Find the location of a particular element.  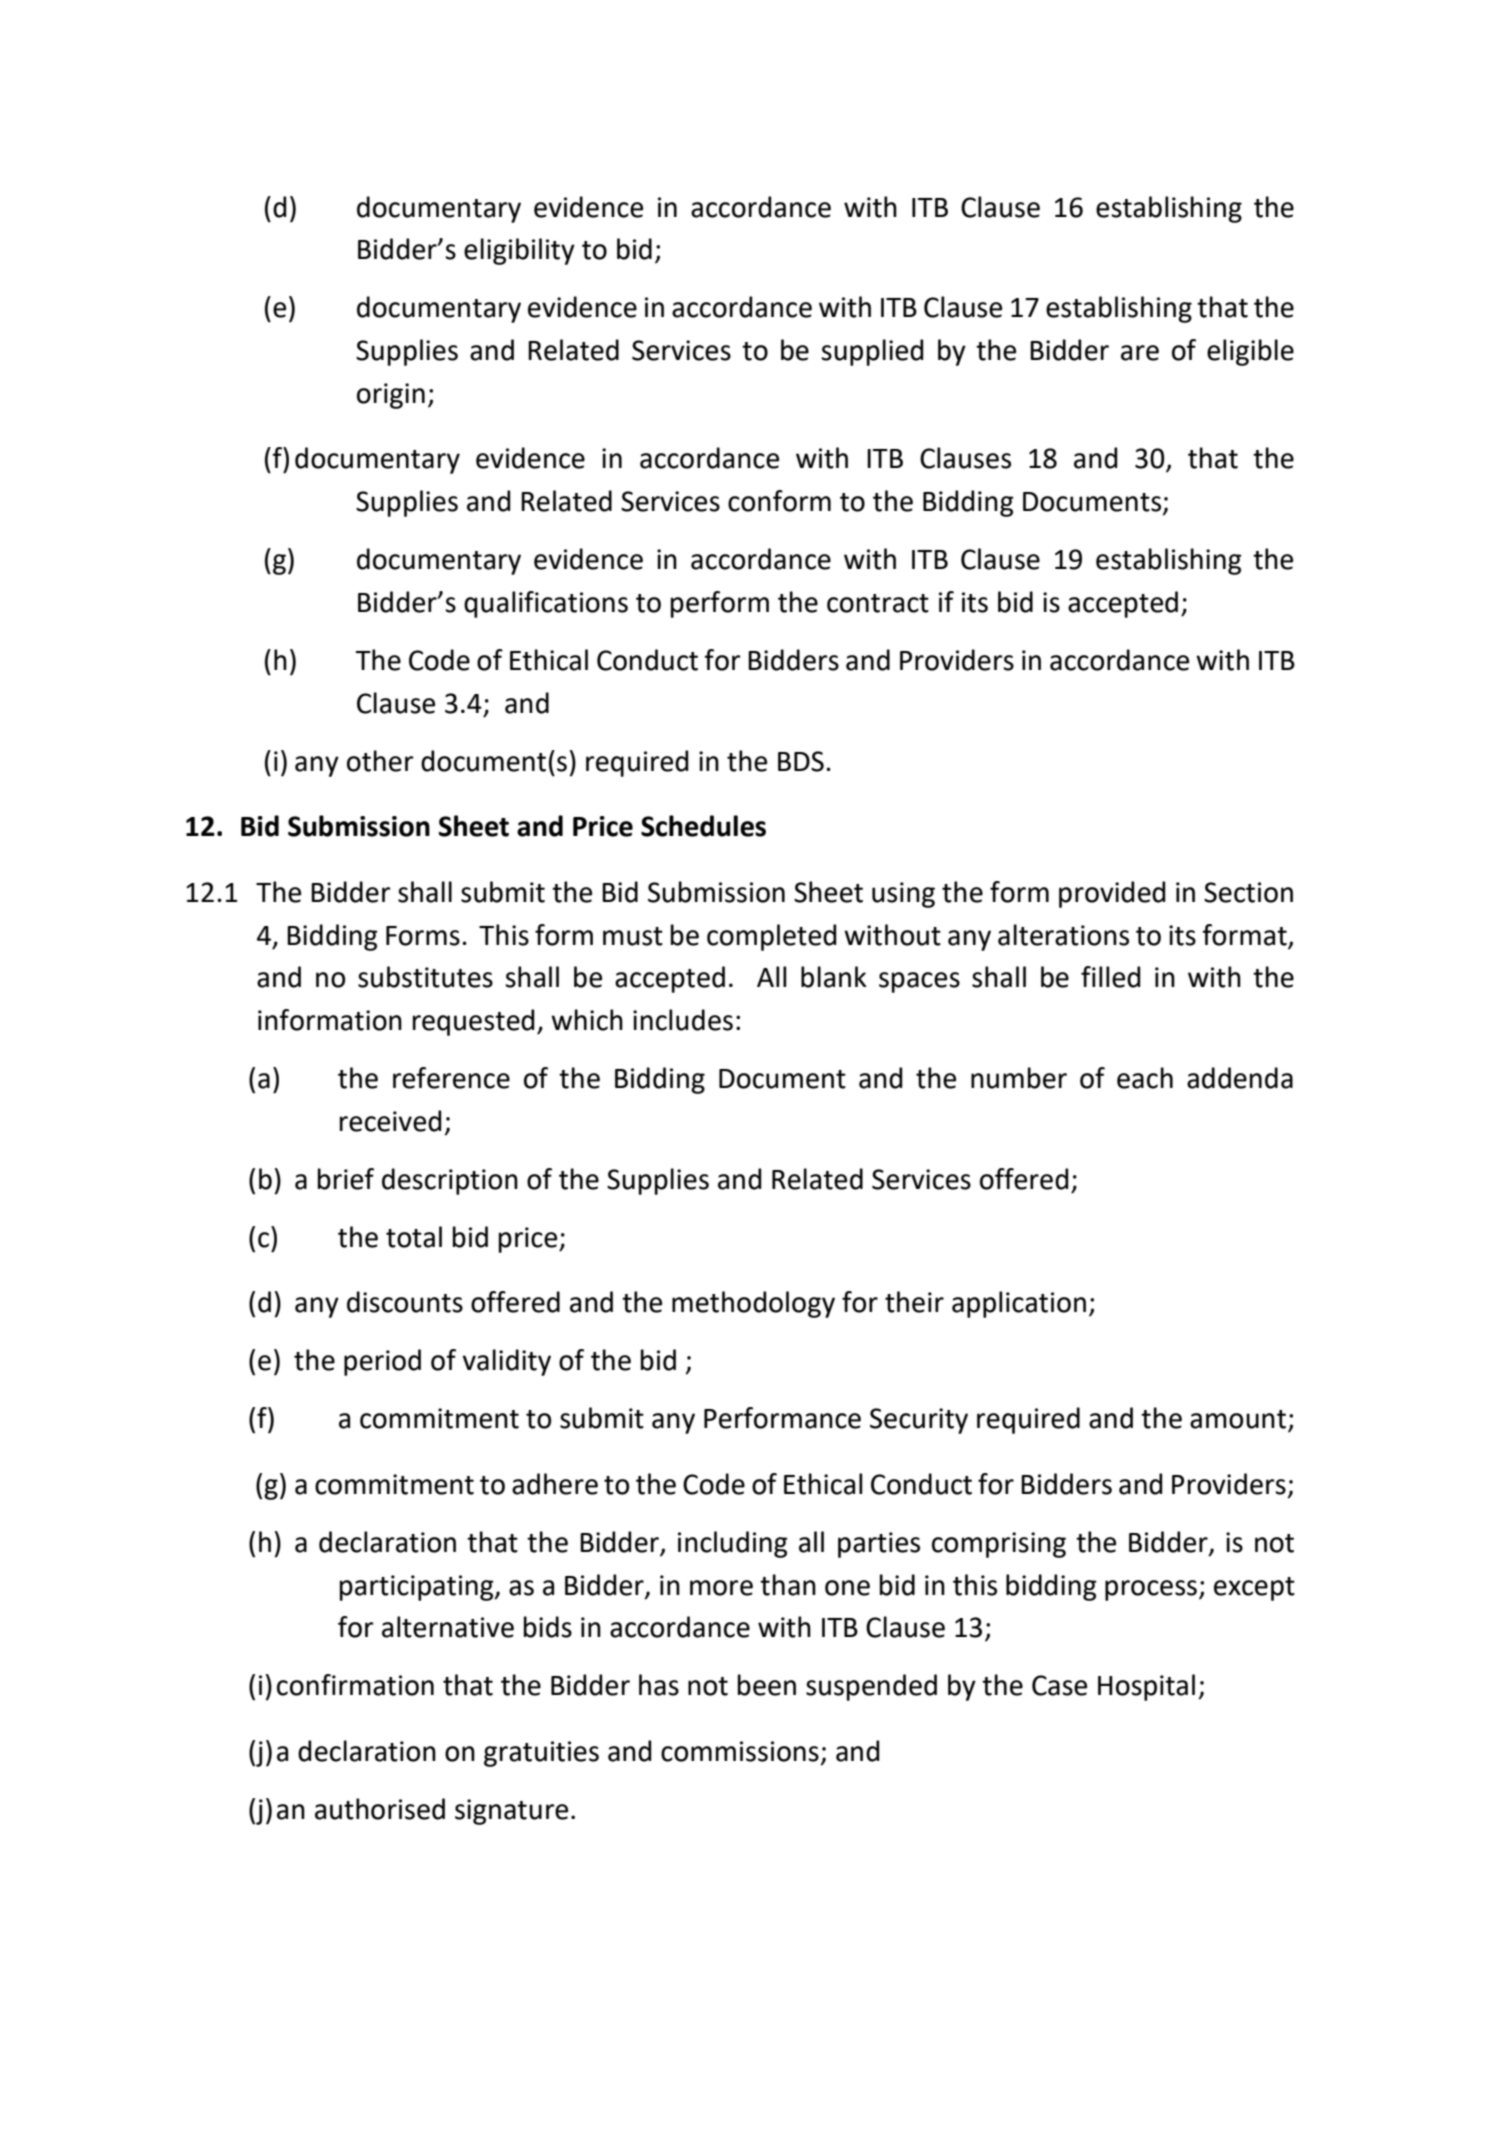

are is located at coordinates (1140, 353).
